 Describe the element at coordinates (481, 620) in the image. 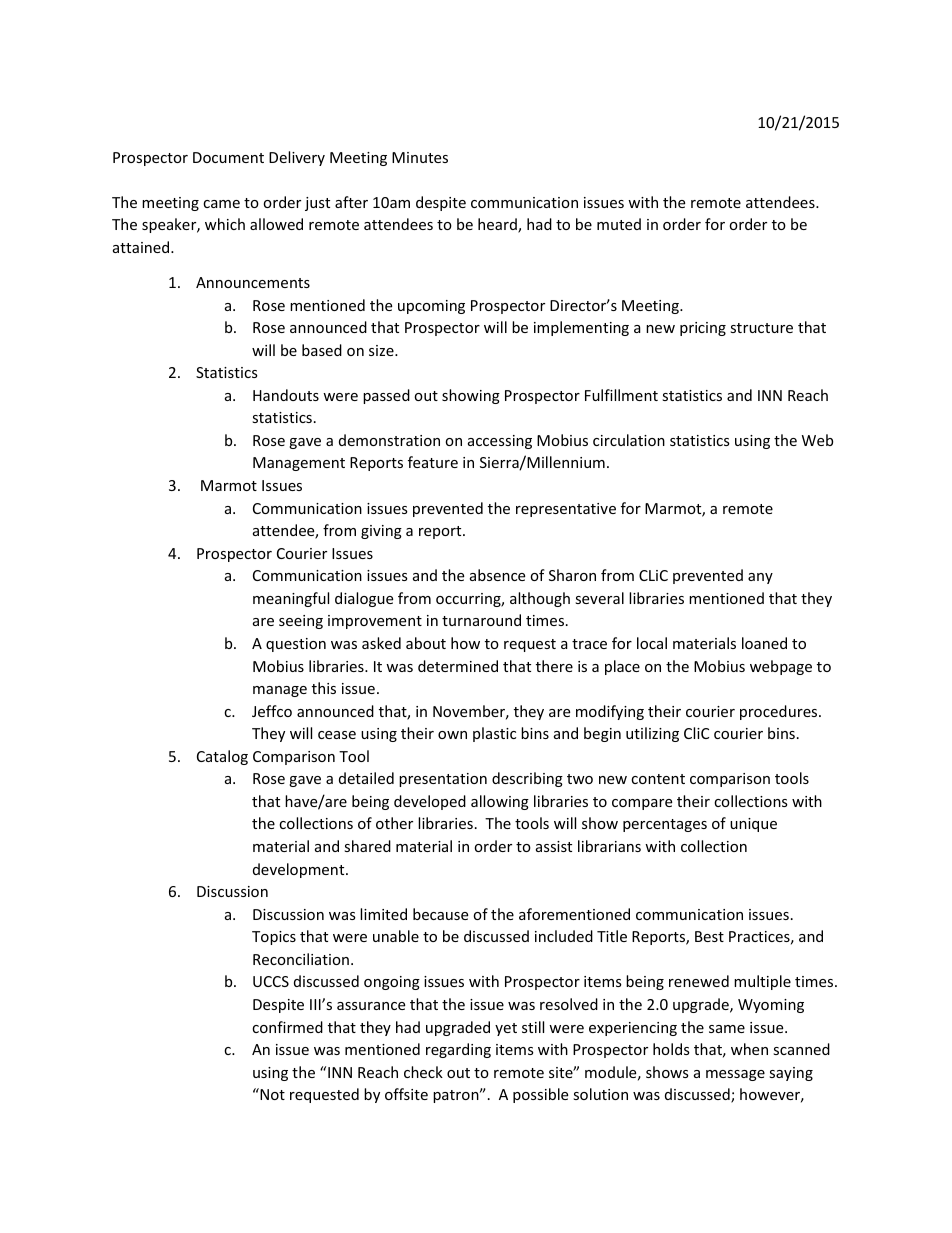

I see `turnaround` at that location.
